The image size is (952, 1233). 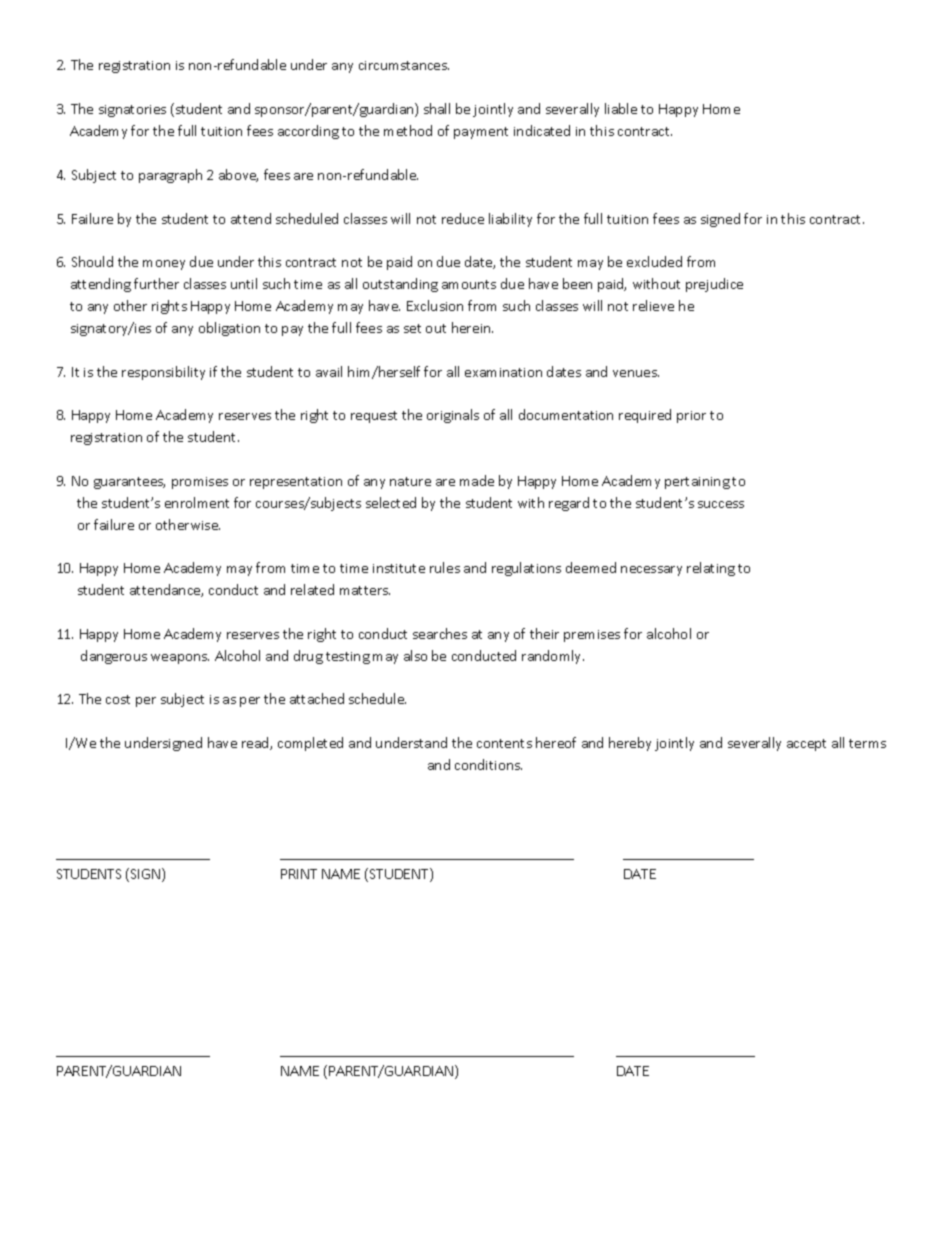 What do you see at coordinates (697, 483) in the image?
I see `pertaining` at bounding box center [697, 483].
